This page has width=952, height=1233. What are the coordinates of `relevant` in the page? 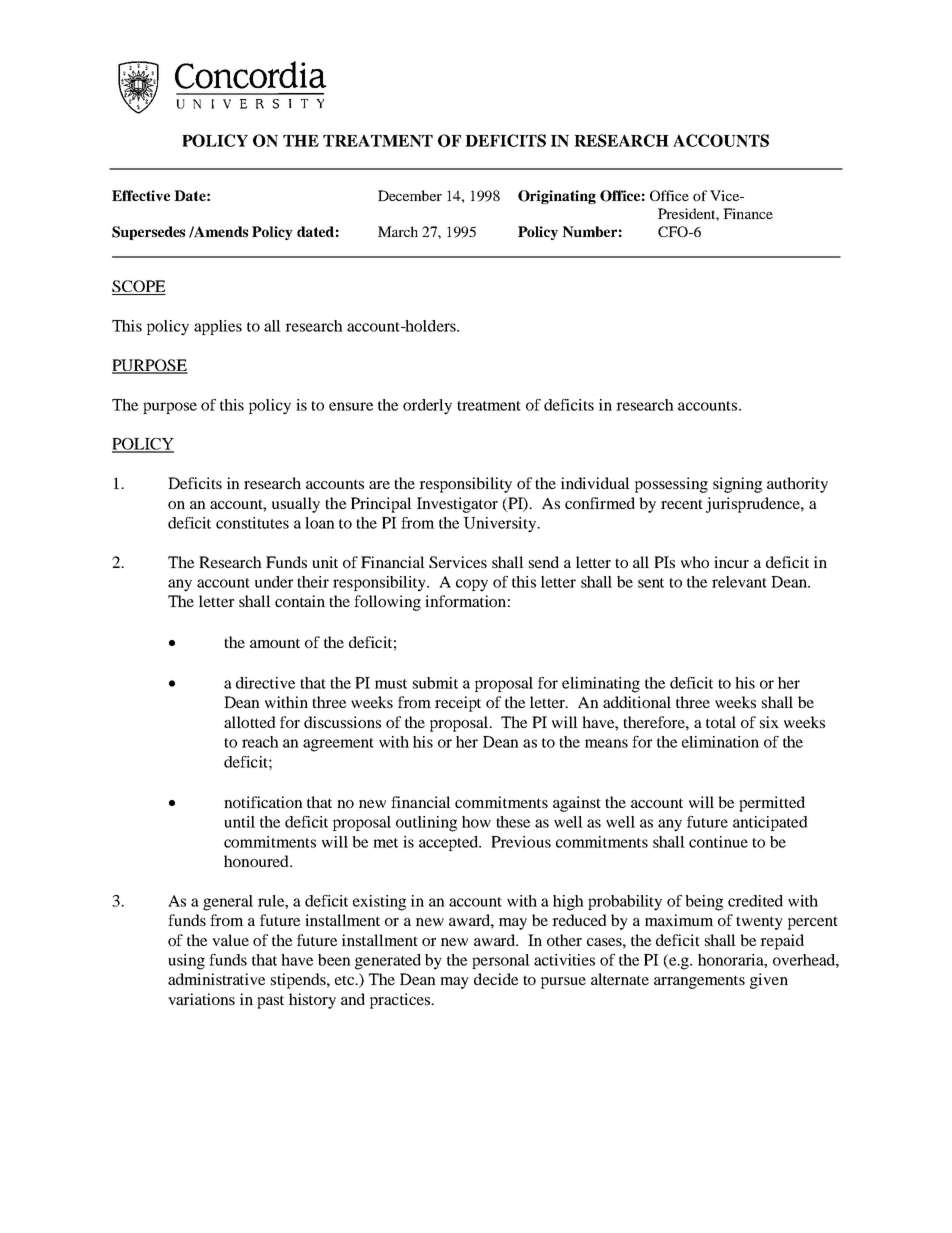 It's located at (739, 582).
